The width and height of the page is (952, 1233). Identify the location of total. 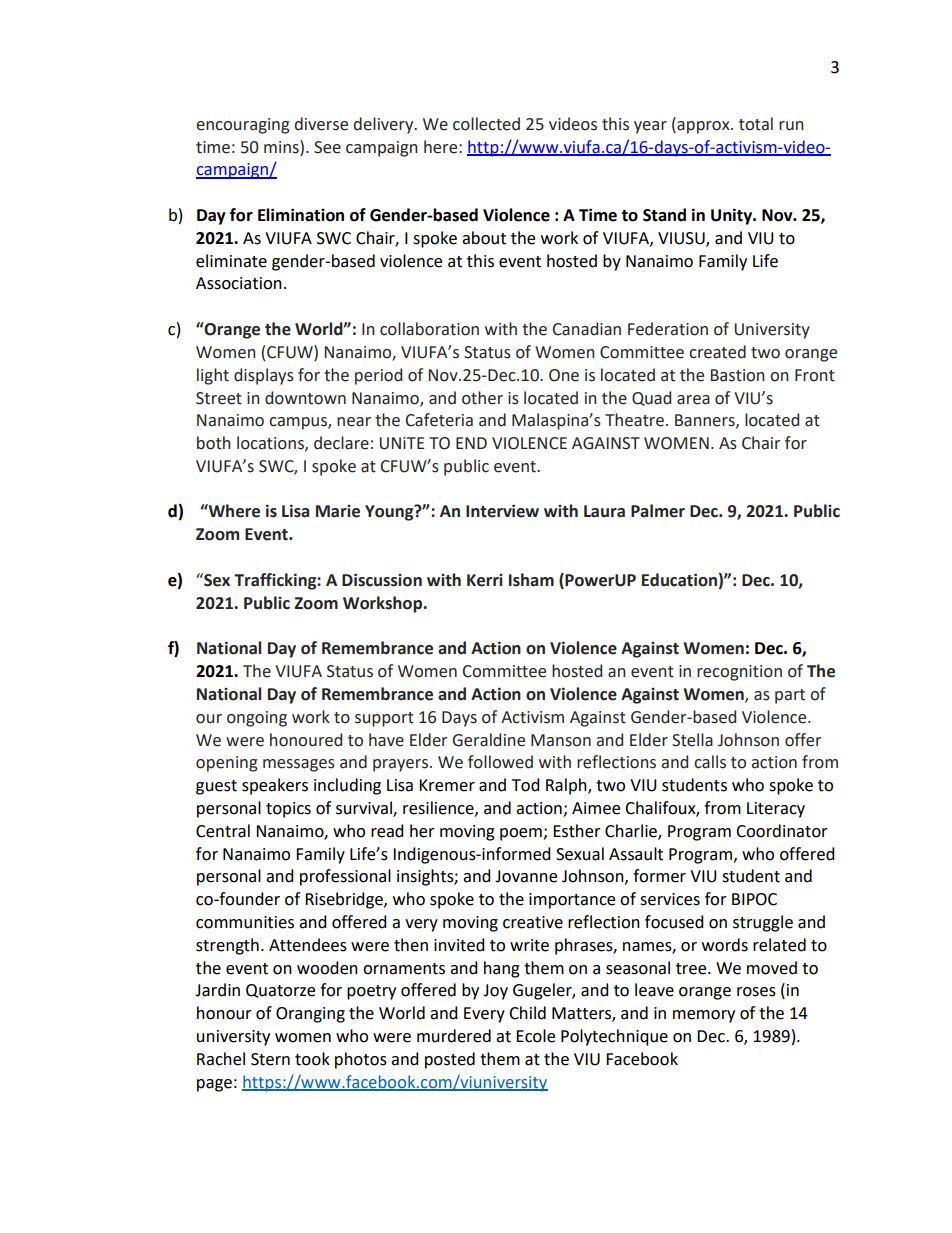
(756, 124).
